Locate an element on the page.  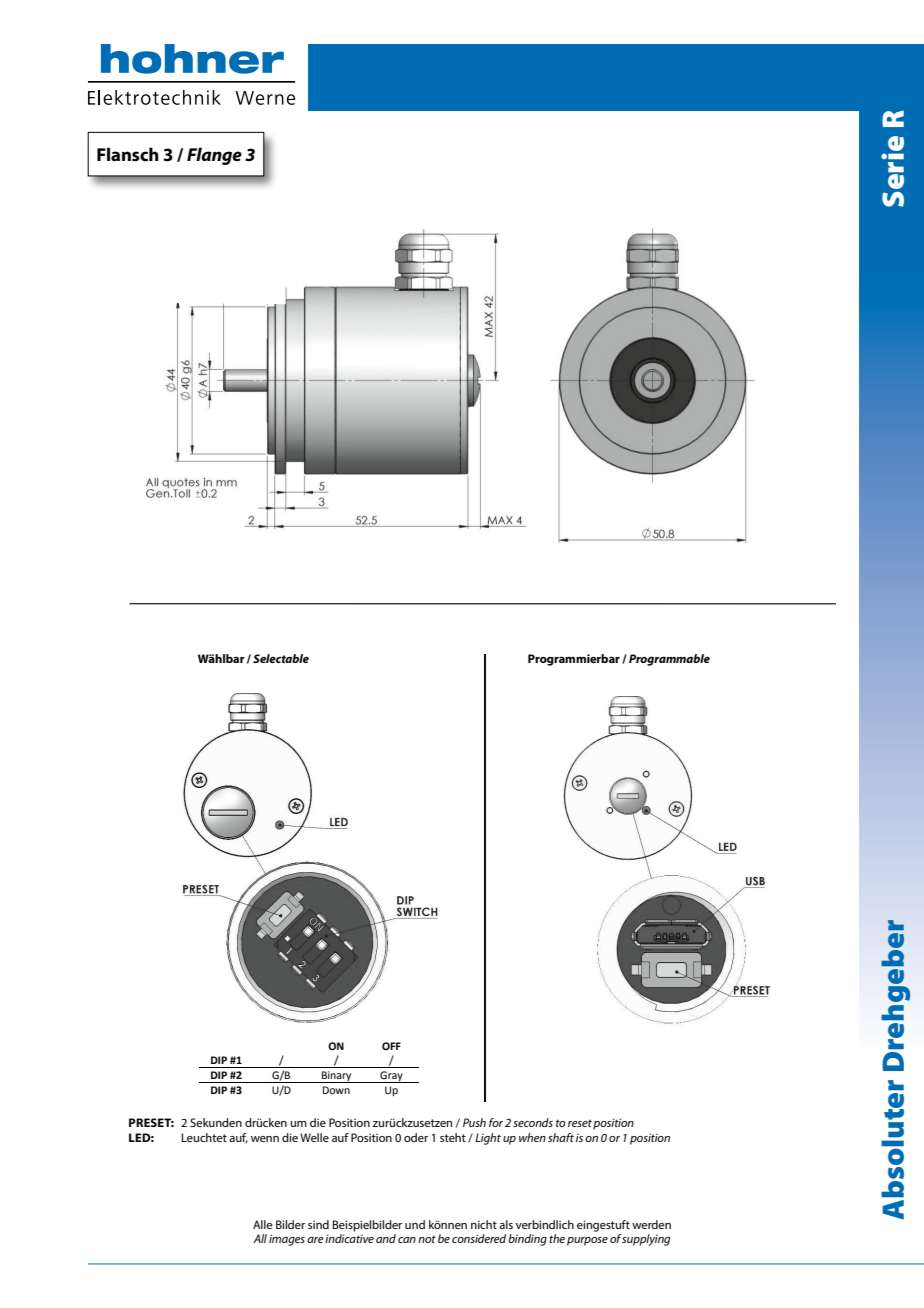
seconds is located at coordinates (533, 1122).
